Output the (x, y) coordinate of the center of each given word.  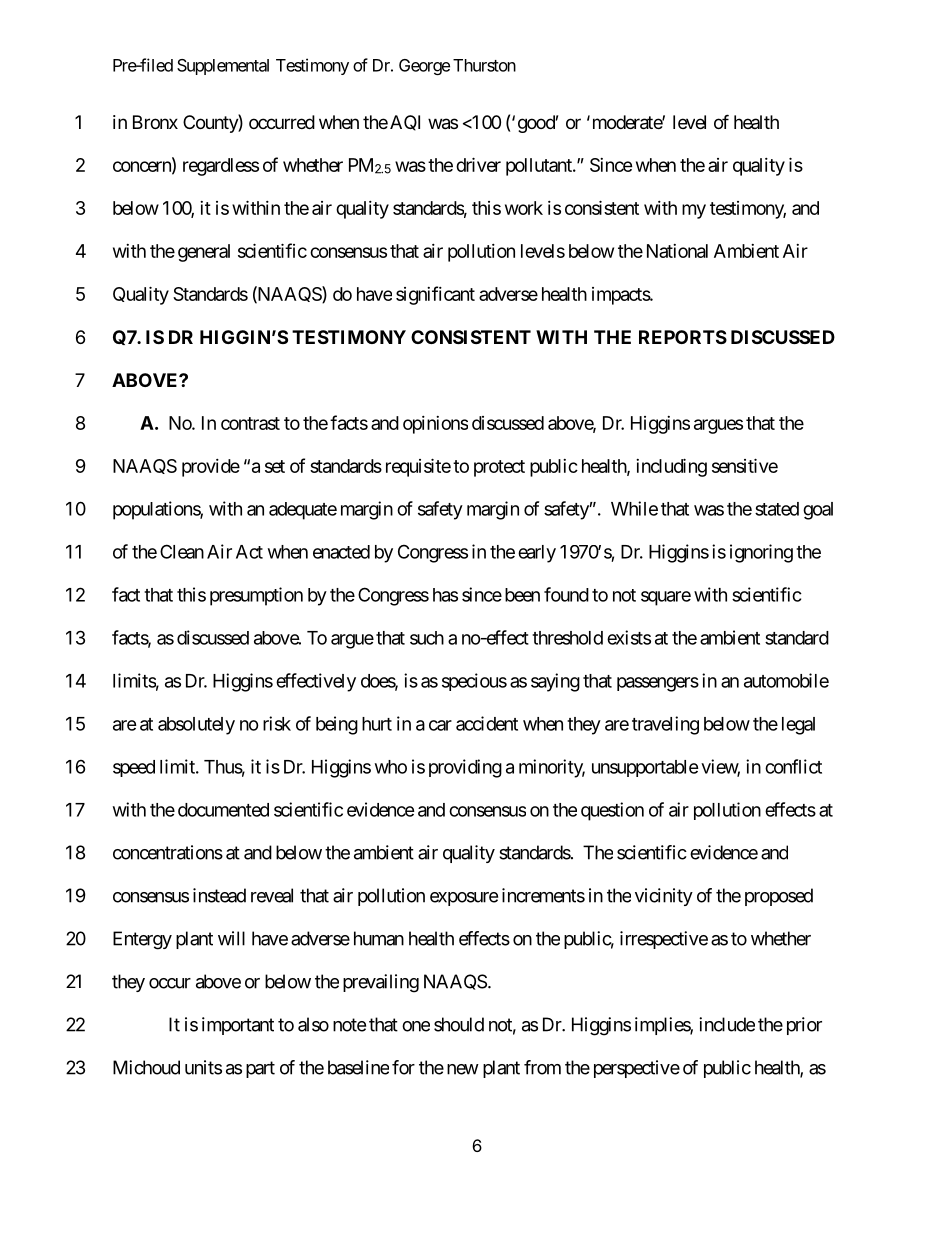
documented (223, 810)
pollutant (540, 167)
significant (435, 295)
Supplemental (223, 67)
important (238, 1026)
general (204, 253)
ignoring (761, 553)
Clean (182, 551)
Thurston (484, 65)
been (522, 595)
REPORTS (683, 337)
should (459, 1024)
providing (465, 768)
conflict (793, 766)
